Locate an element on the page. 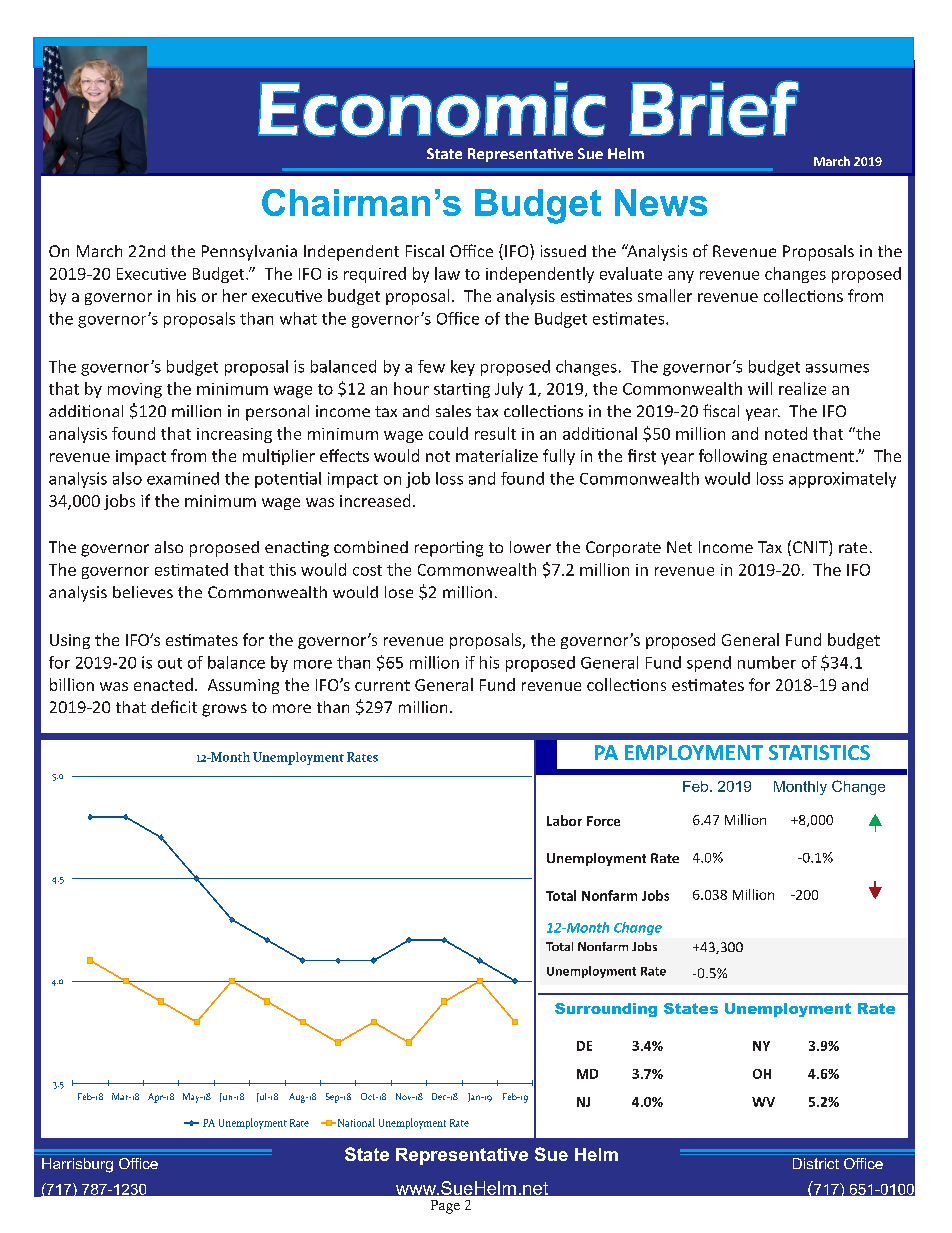 The height and width of the image is (1233, 952). Brief is located at coordinates (714, 108).
